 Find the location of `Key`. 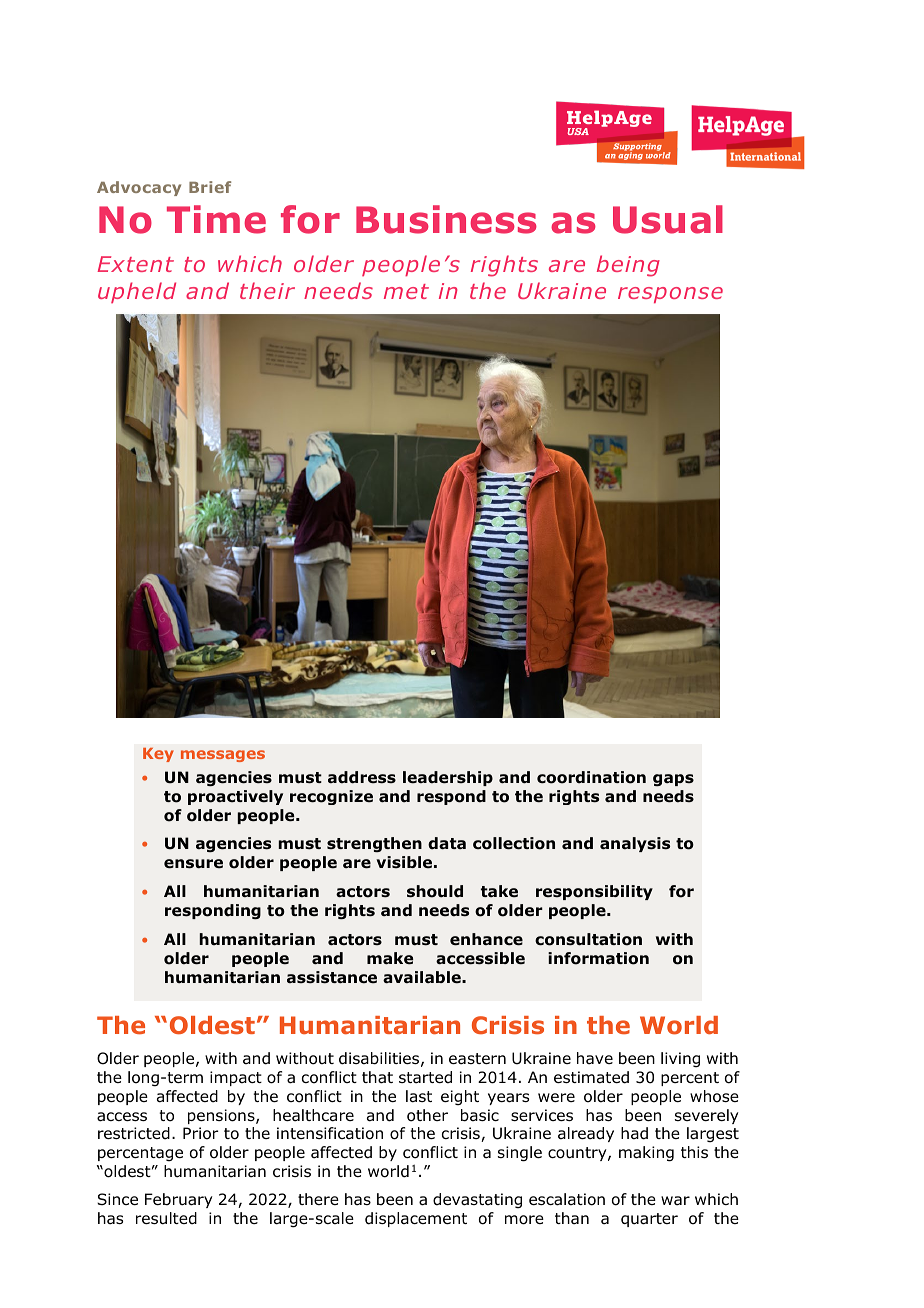

Key is located at coordinates (158, 755).
